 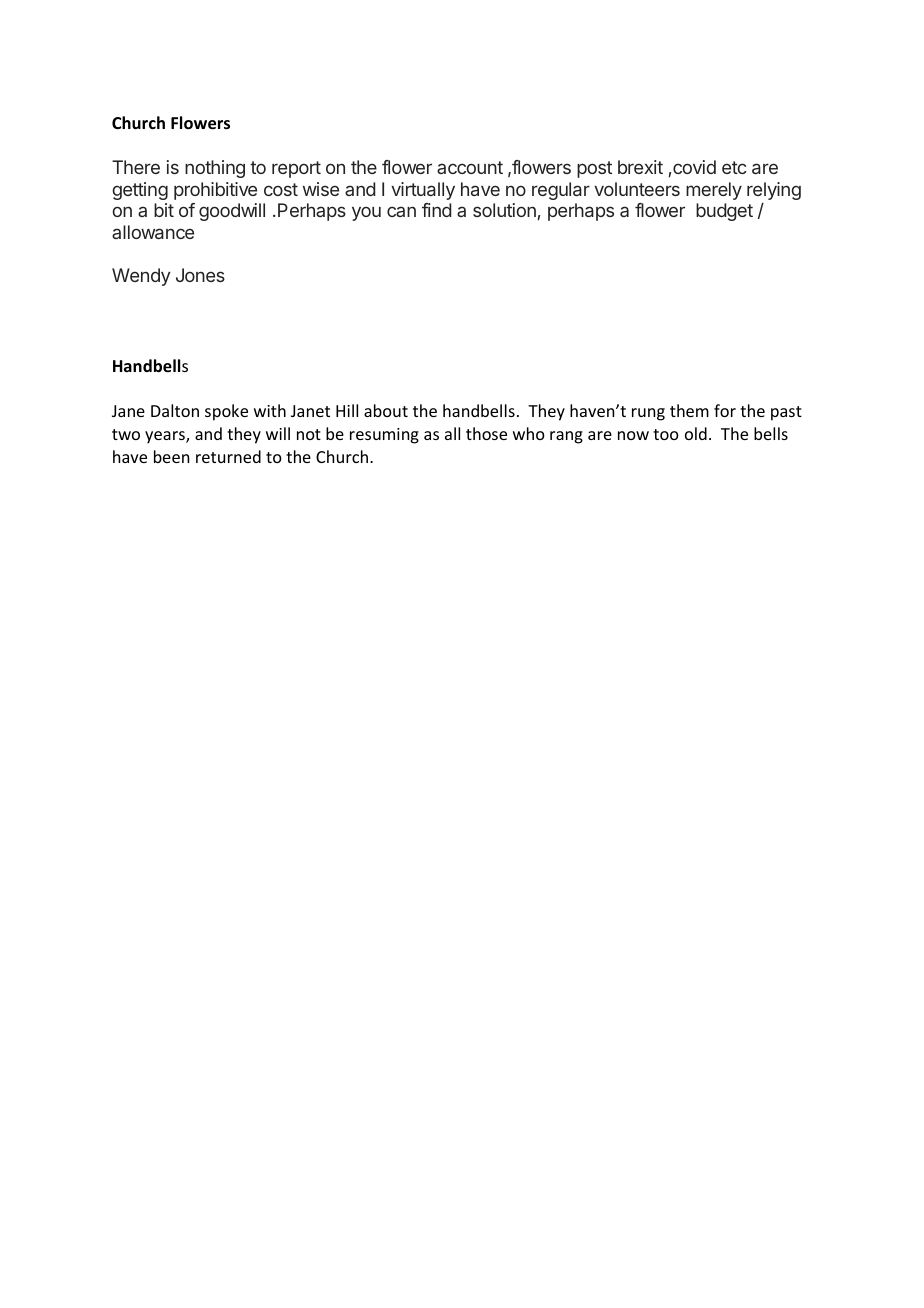 What do you see at coordinates (696, 433) in the image?
I see `old` at bounding box center [696, 433].
